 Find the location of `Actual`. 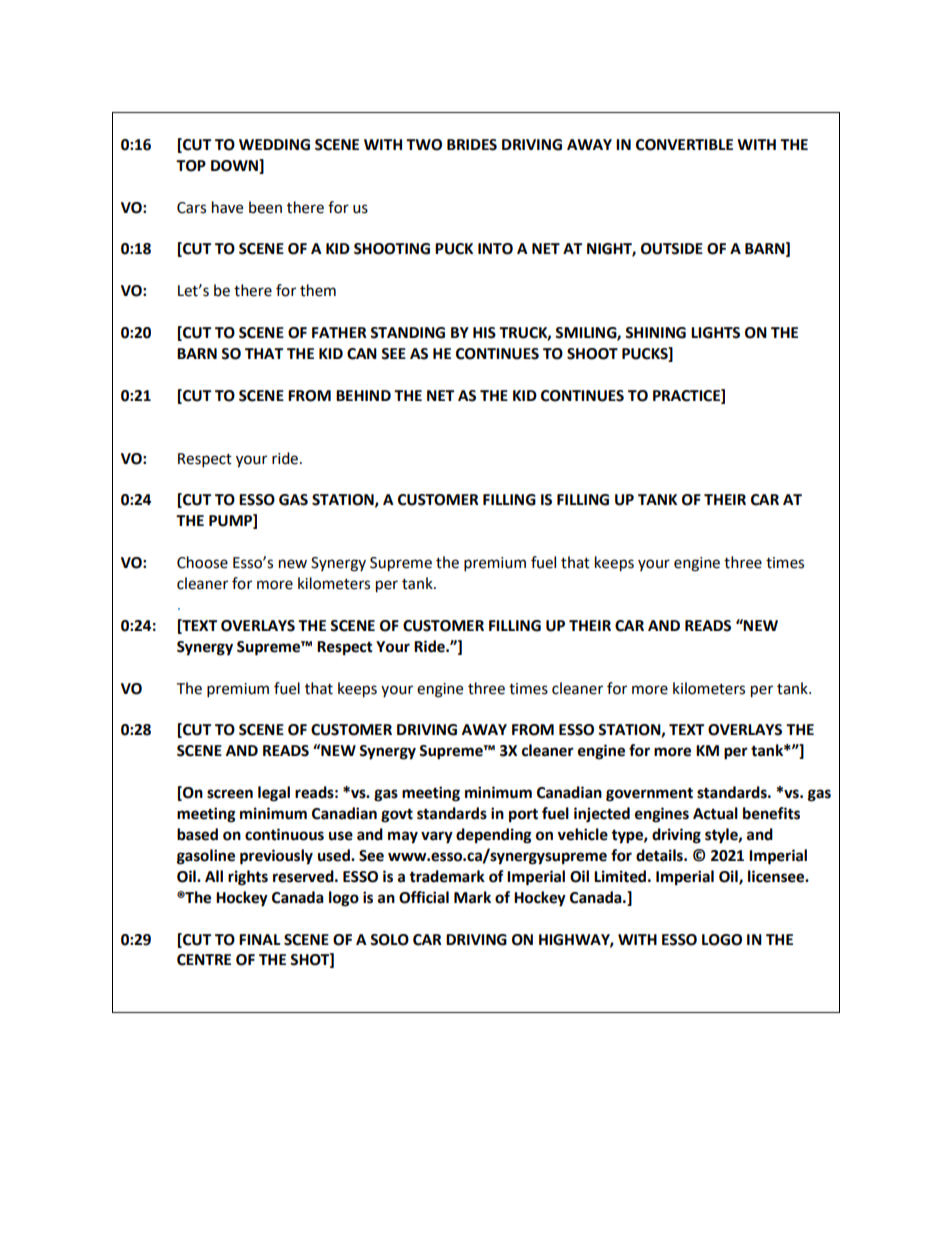

Actual is located at coordinates (715, 813).
